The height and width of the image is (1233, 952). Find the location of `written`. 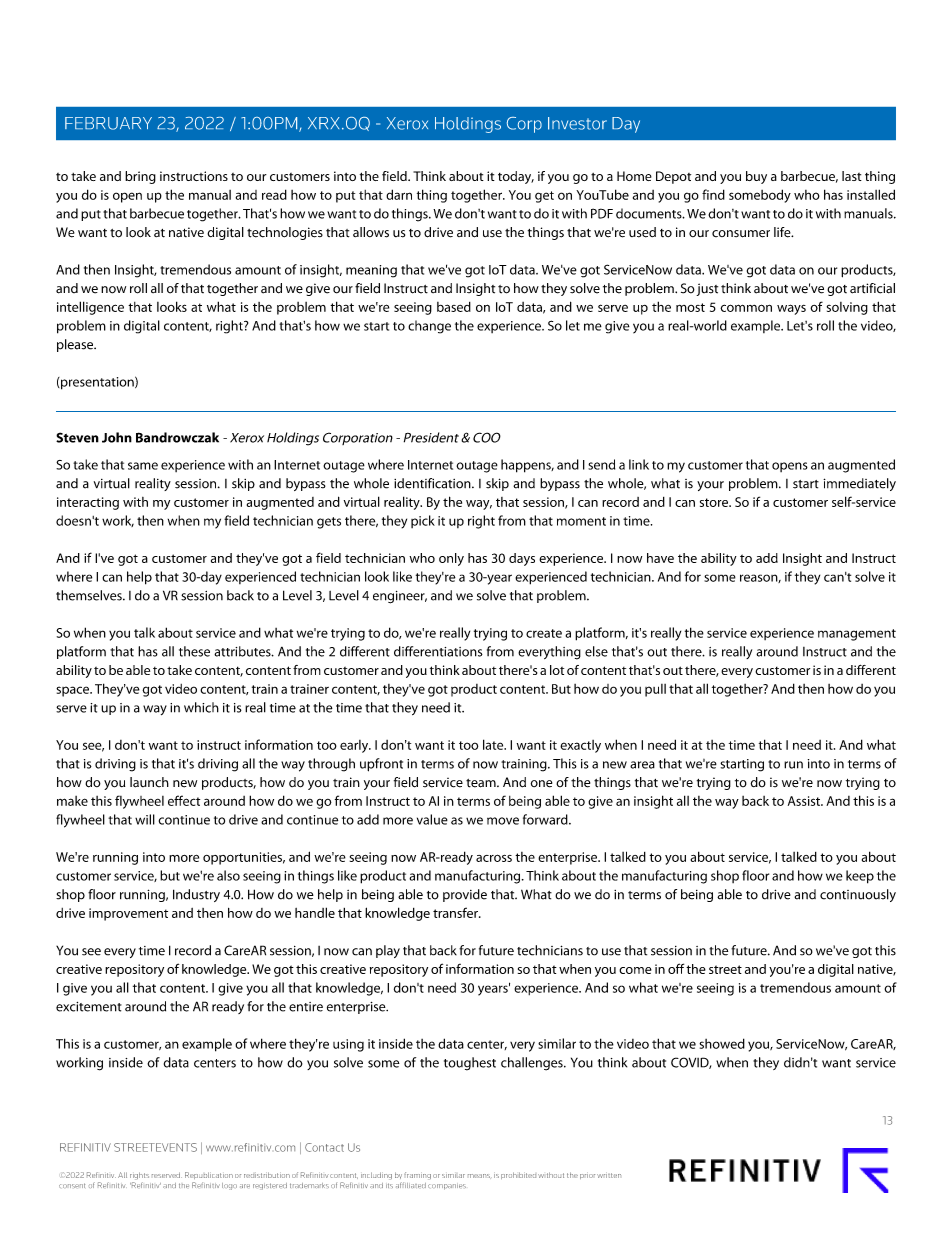

written is located at coordinates (609, 1175).
